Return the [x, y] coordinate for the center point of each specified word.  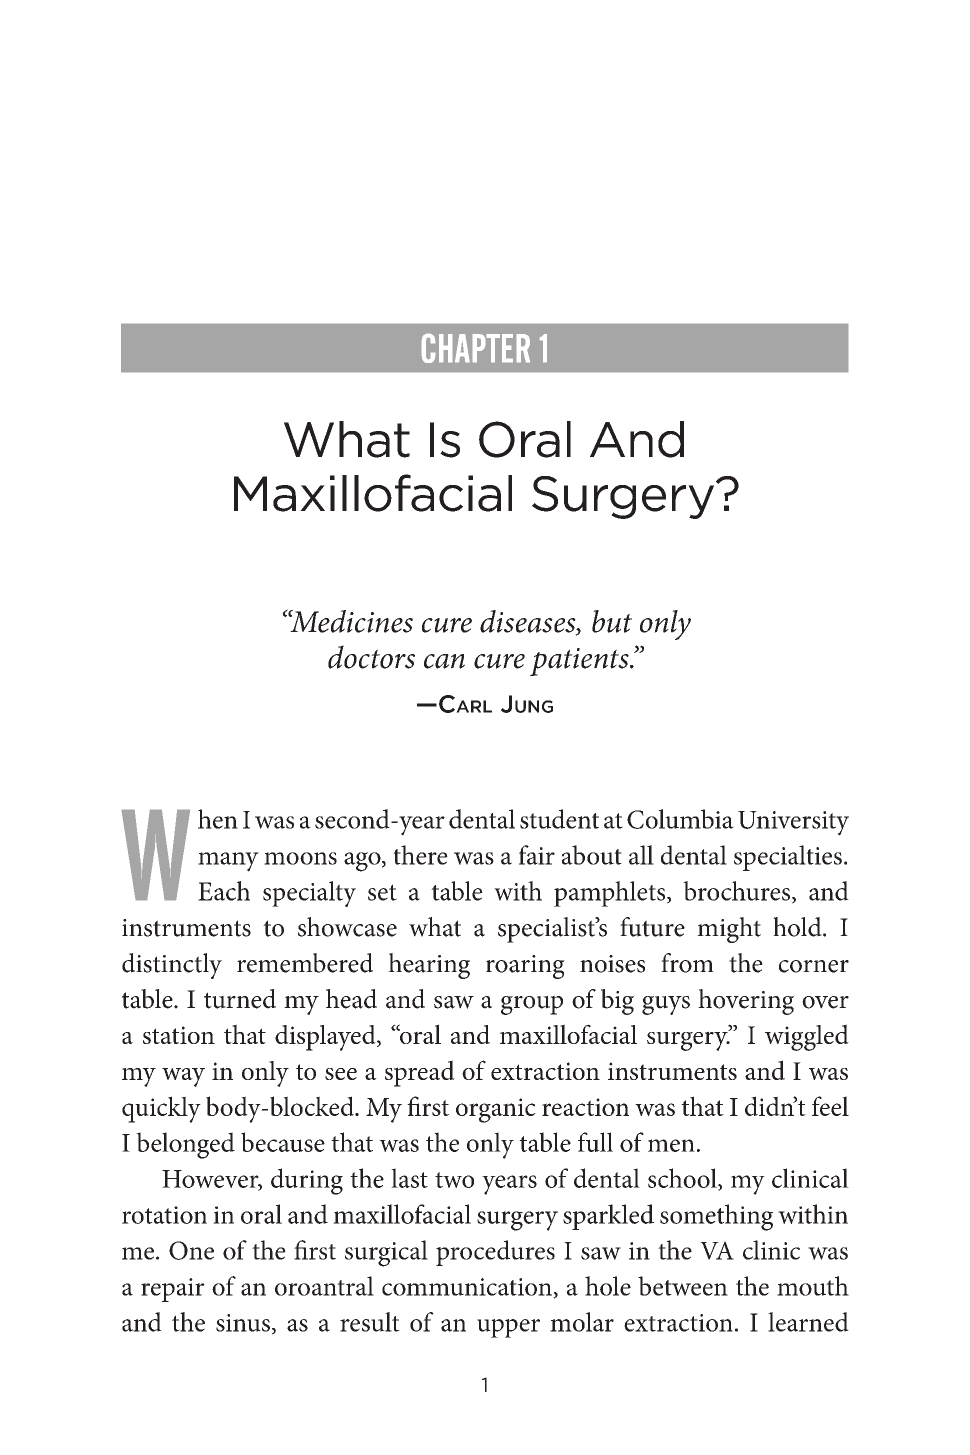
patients [580, 662]
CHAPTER [476, 348]
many [228, 862]
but [612, 621]
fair [537, 855]
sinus [243, 1323]
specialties [788, 858]
